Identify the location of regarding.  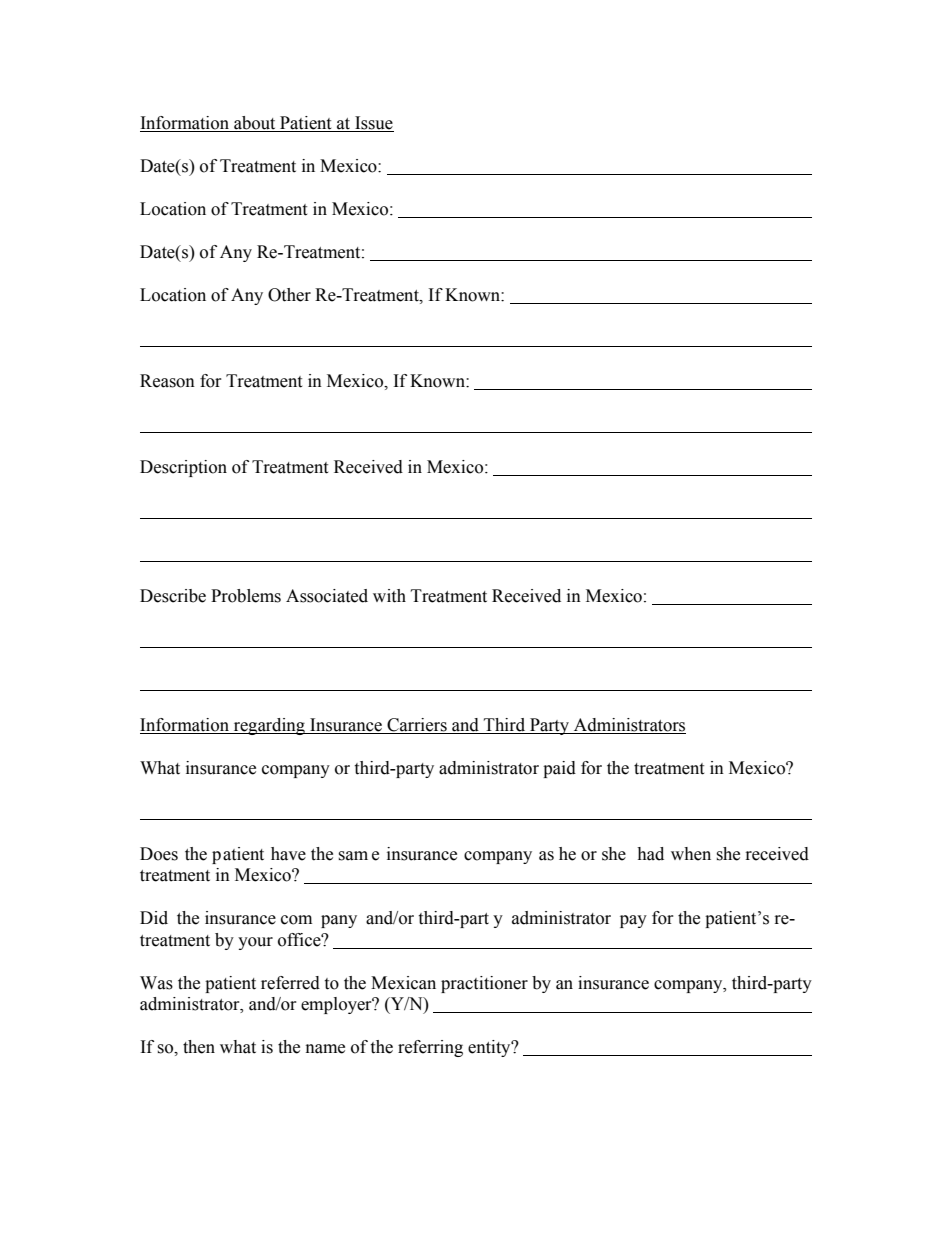
(269, 726).
